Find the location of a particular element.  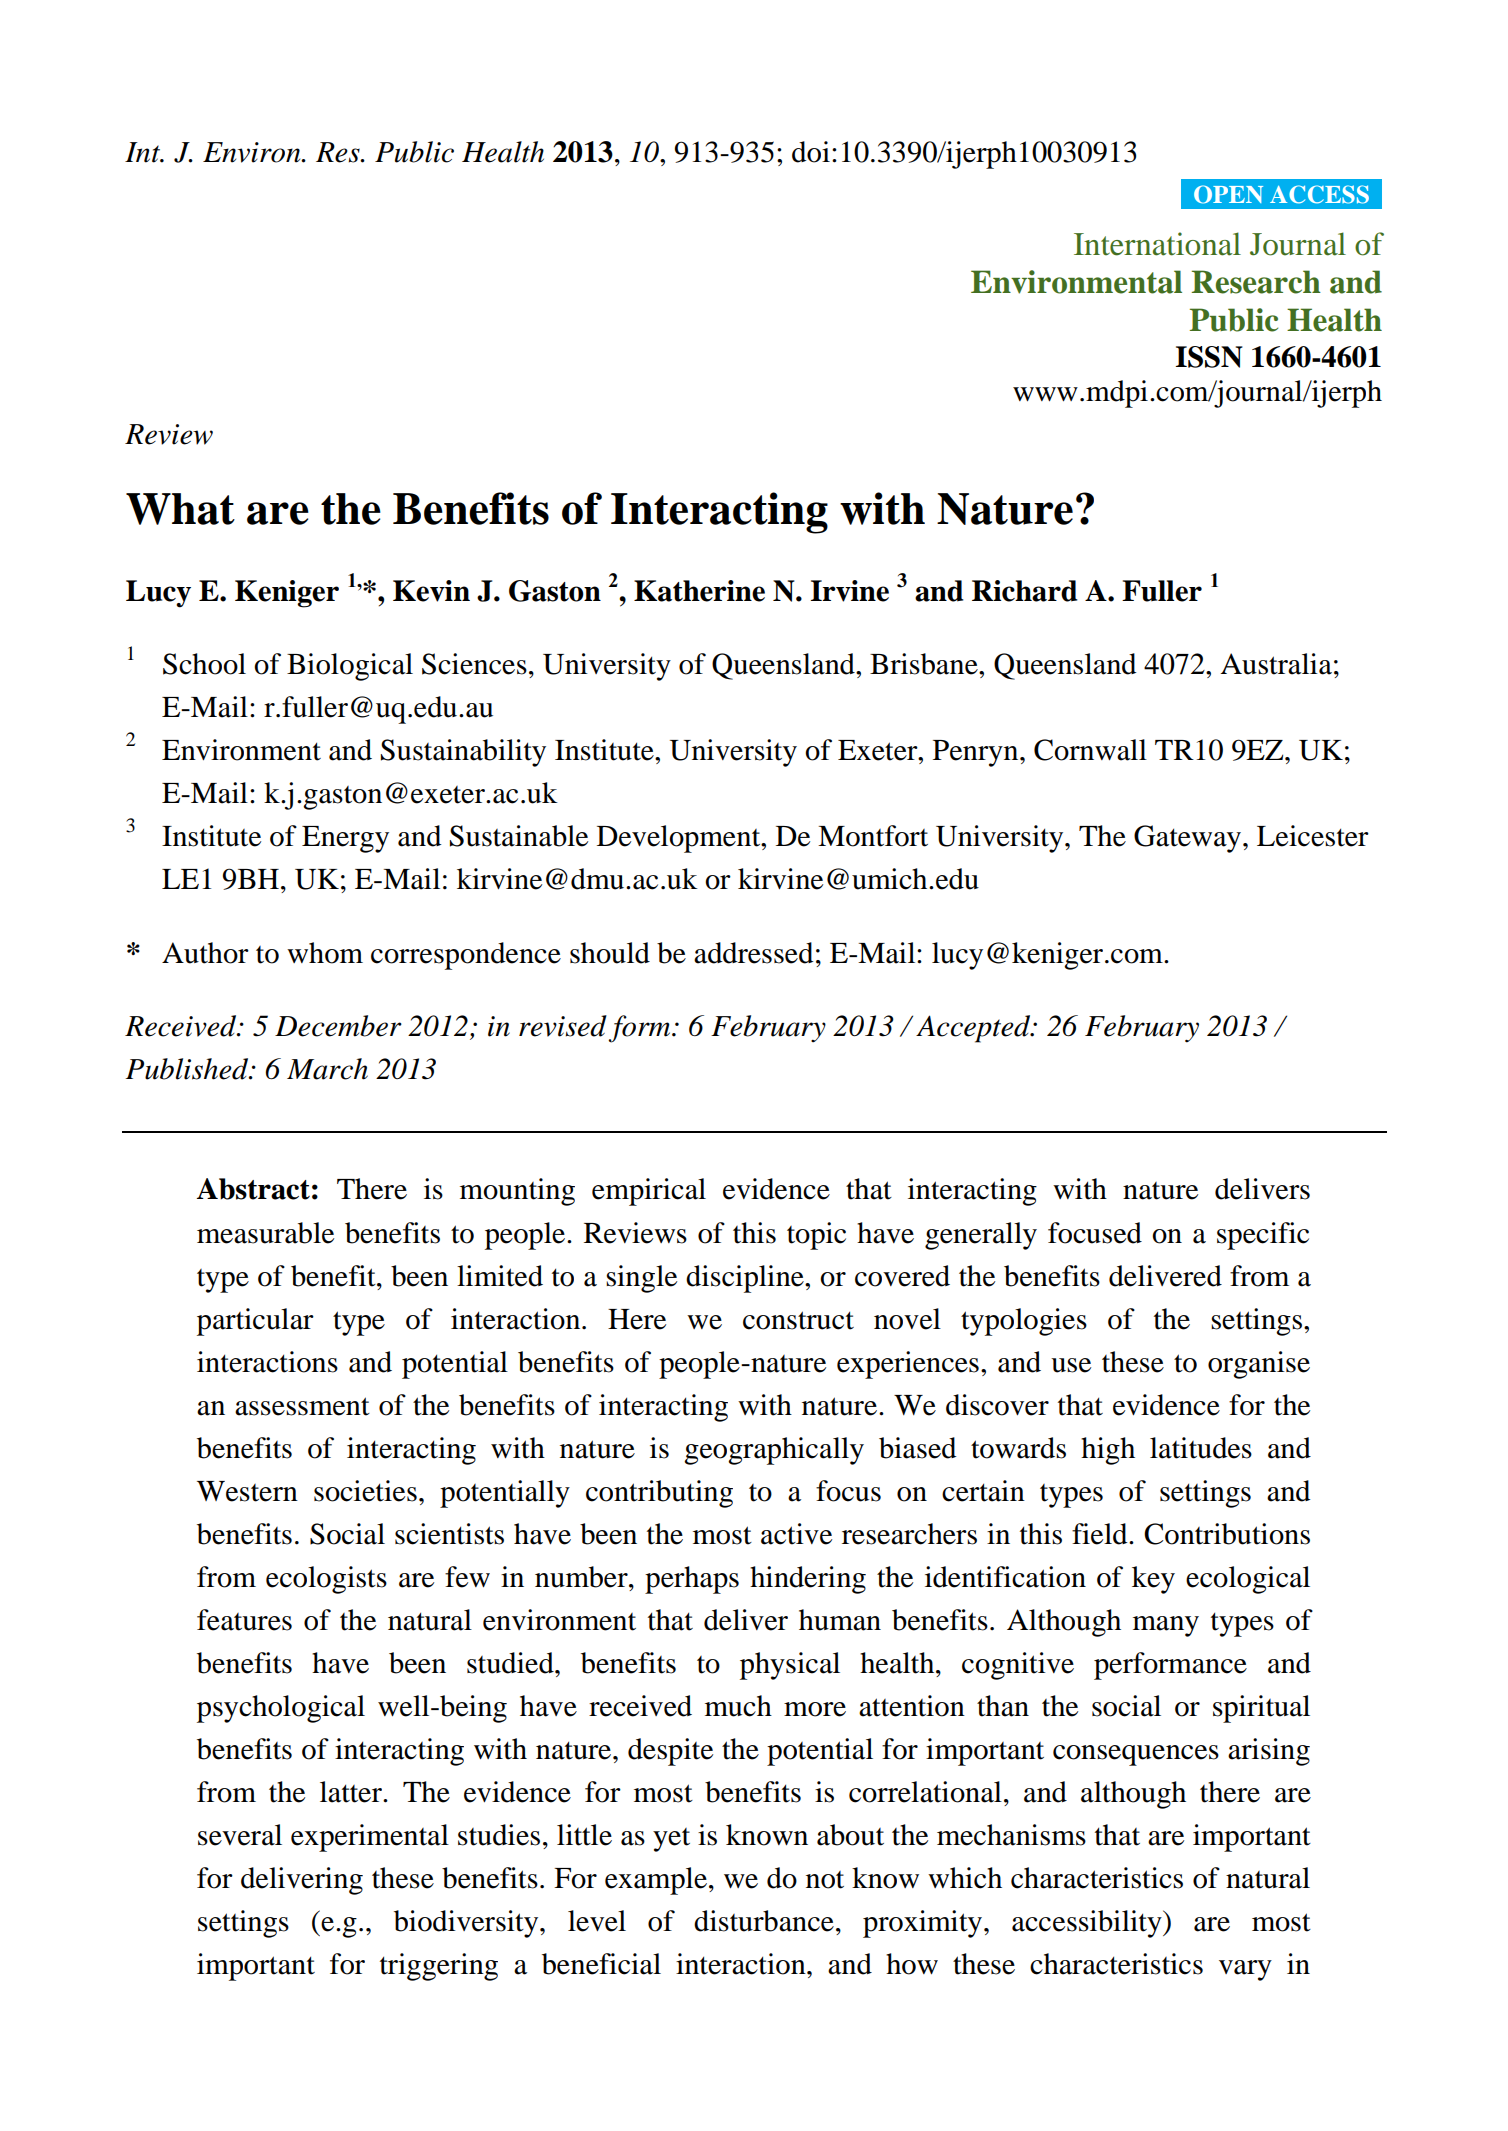

Katherine is located at coordinates (699, 591).
